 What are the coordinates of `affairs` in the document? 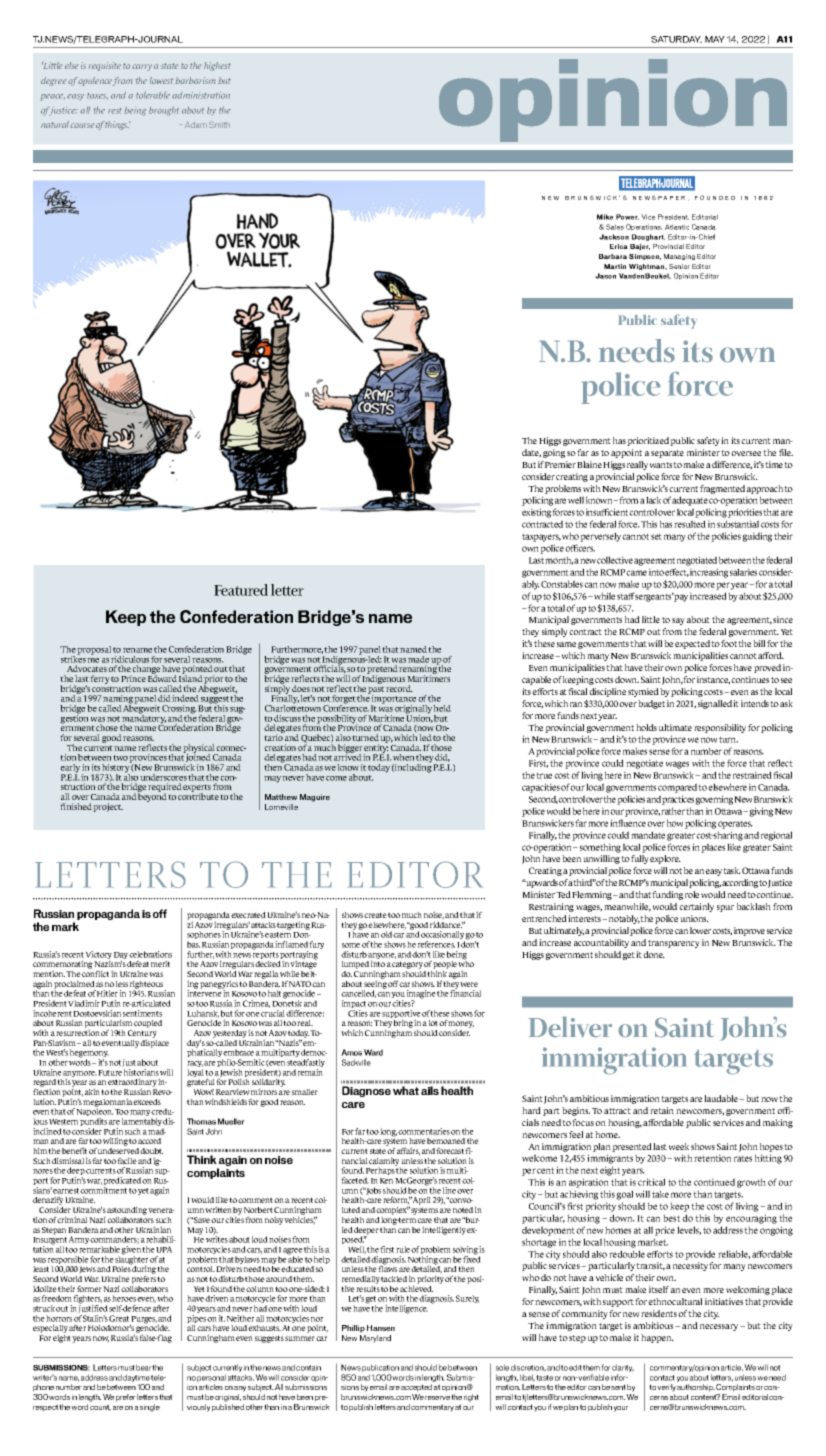 It's located at (408, 1151).
